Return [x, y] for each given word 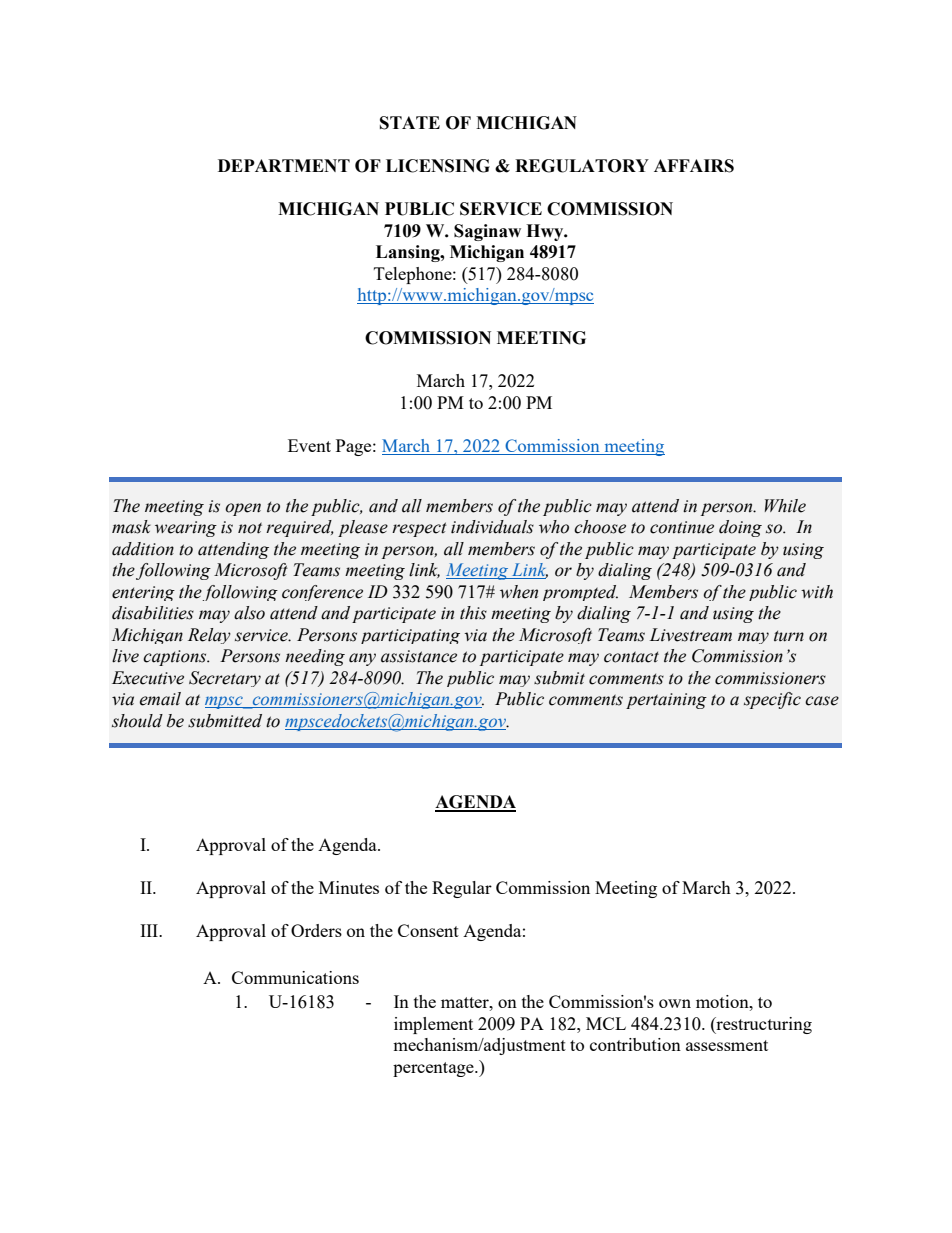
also [249, 613]
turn [789, 636]
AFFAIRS [694, 166]
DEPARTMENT [284, 165]
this [473, 613]
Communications [295, 977]
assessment [727, 1045]
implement [433, 1025]
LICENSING [438, 166]
